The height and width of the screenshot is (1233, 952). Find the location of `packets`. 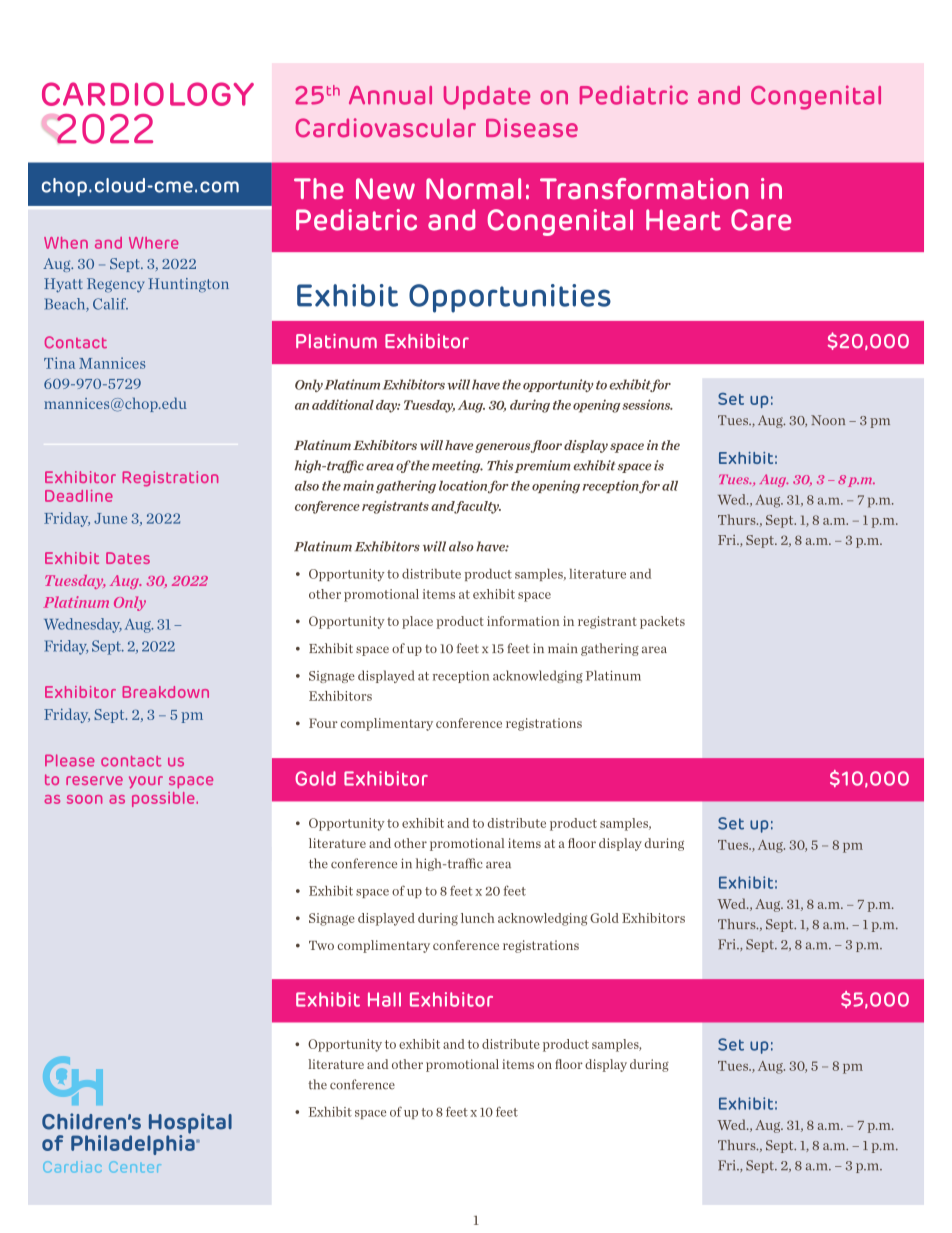

packets is located at coordinates (662, 622).
